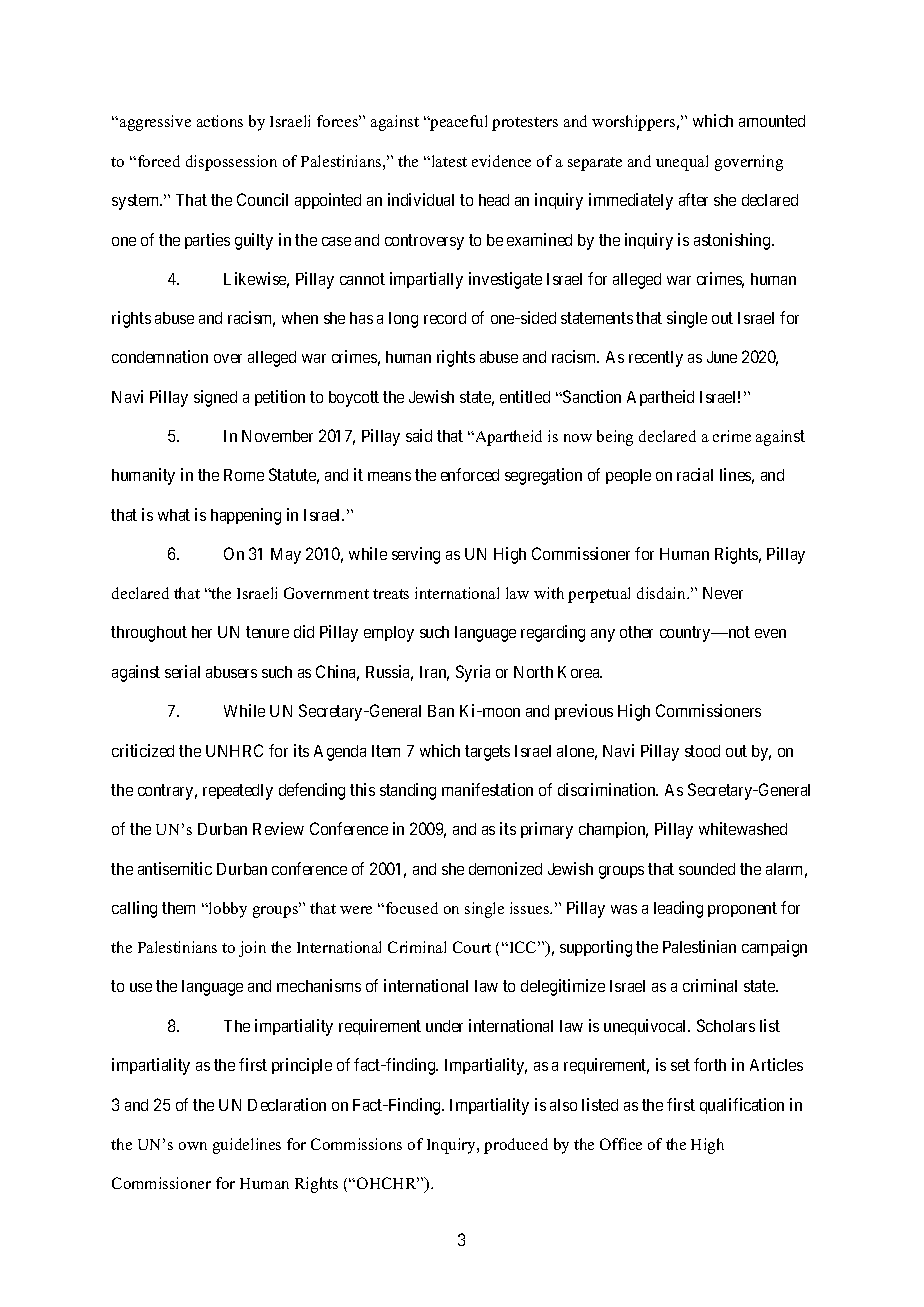  I want to click on serial, so click(182, 671).
